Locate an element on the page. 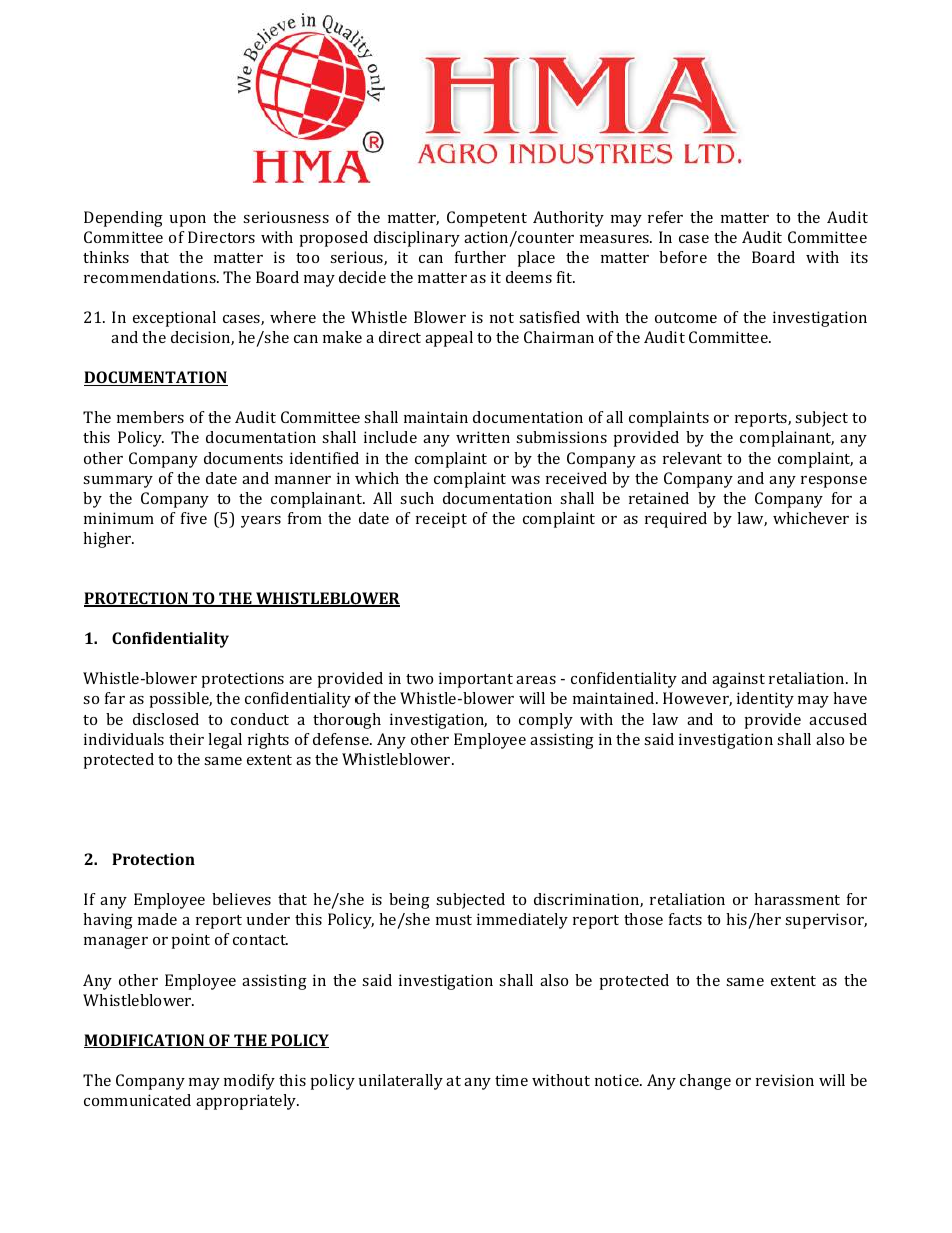 The image size is (952, 1233). documents is located at coordinates (243, 458).
